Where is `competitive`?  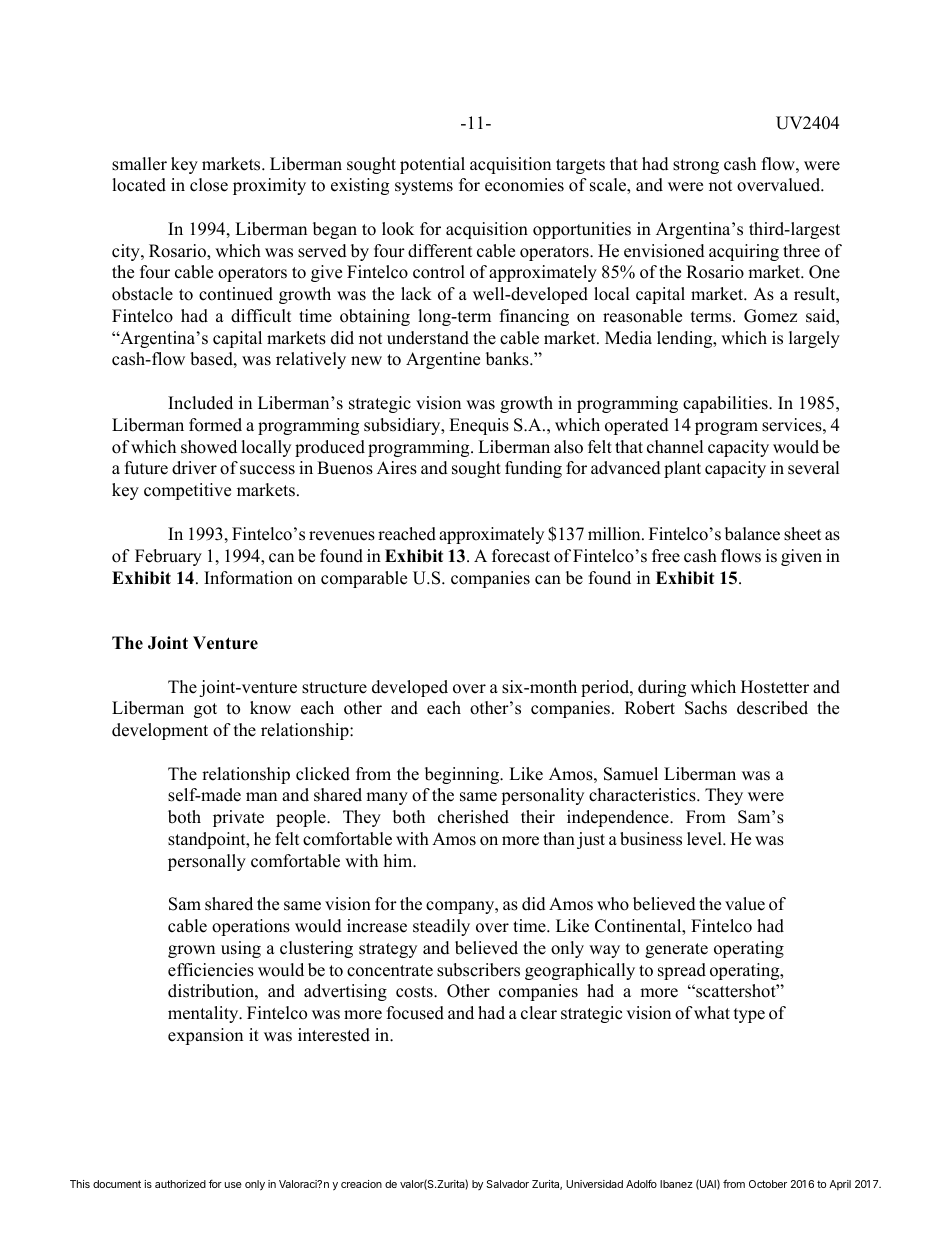 competitive is located at coordinates (187, 491).
